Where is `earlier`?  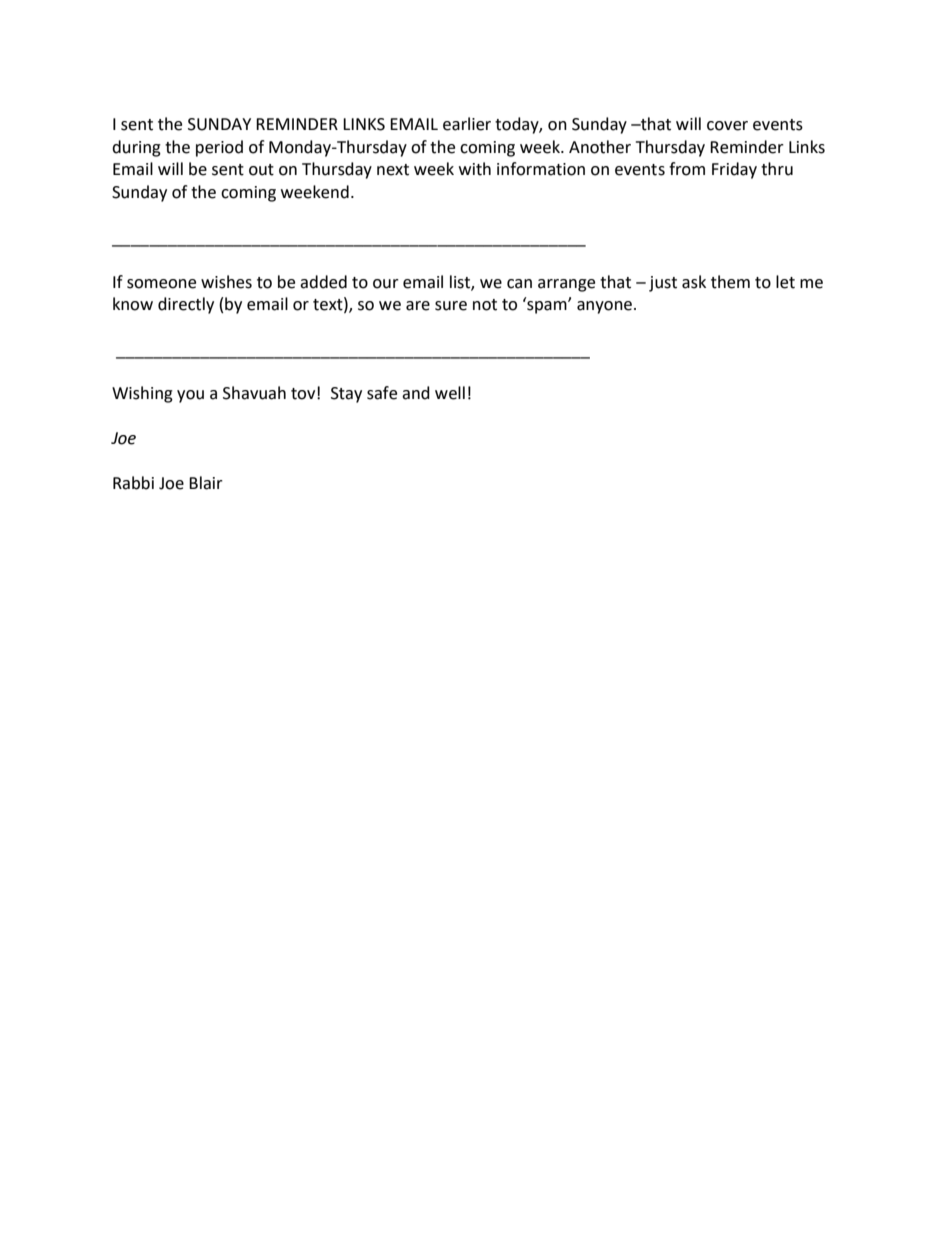 earlier is located at coordinates (467, 124).
